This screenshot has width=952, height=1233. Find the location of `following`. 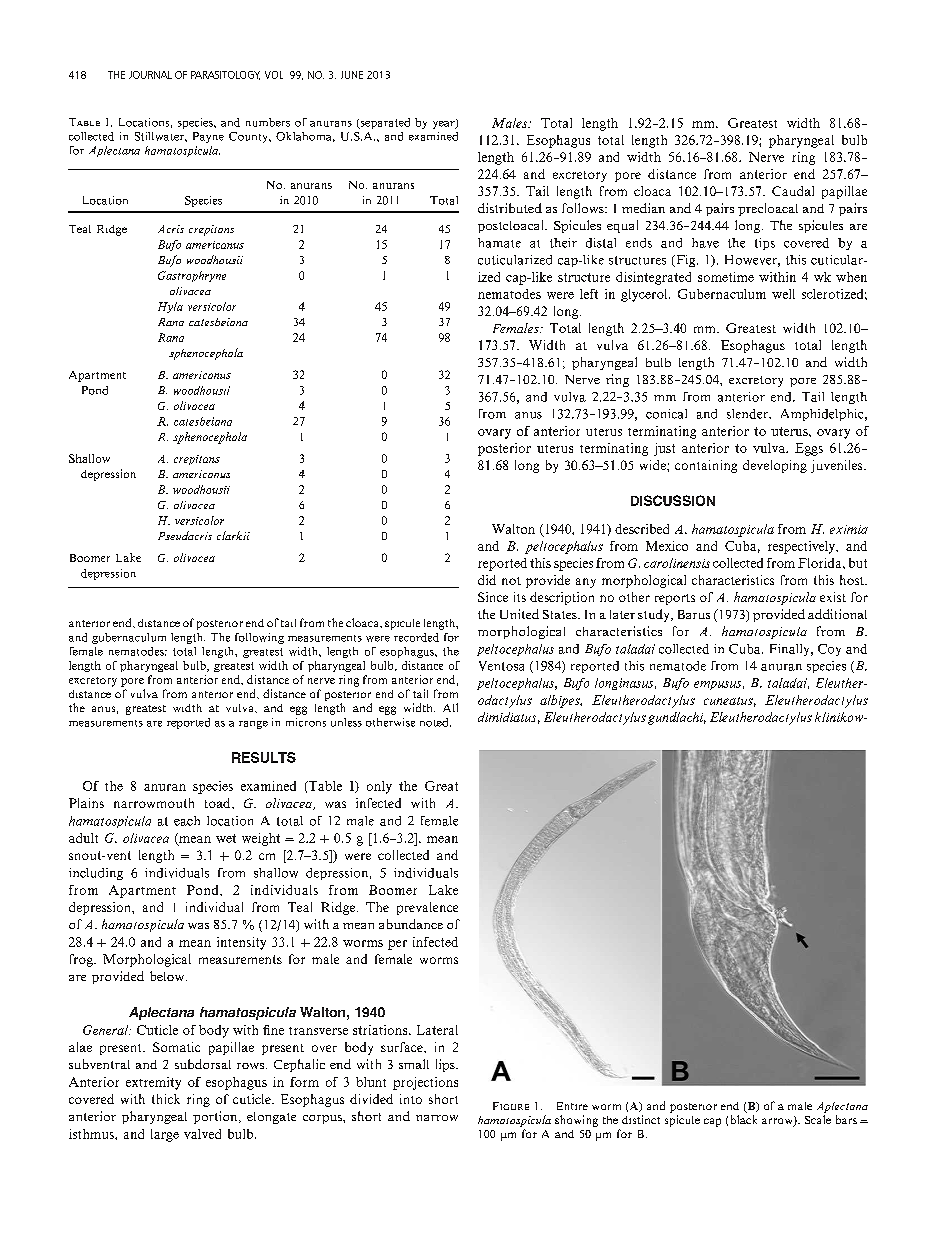

following is located at coordinates (259, 638).
